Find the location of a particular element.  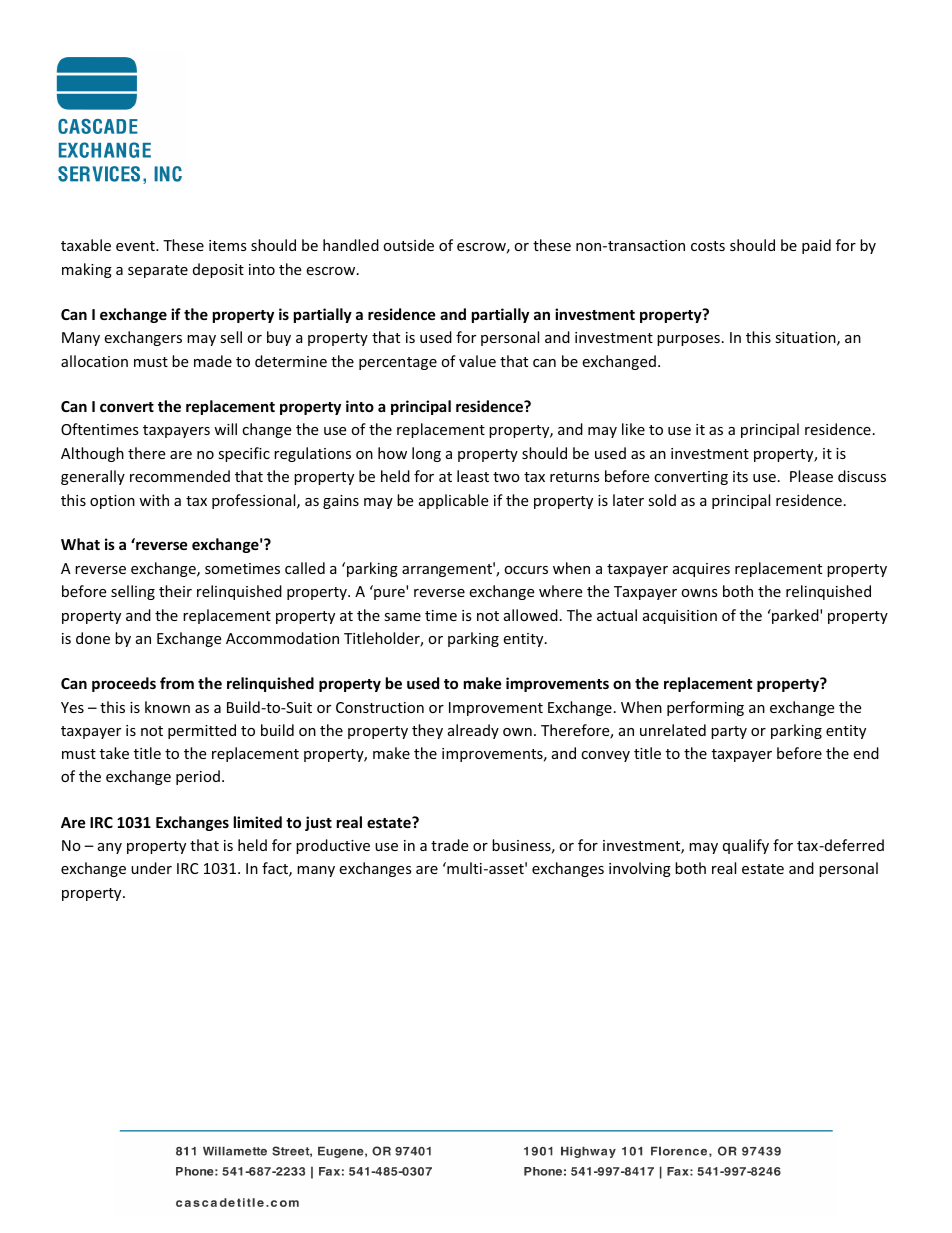

under is located at coordinates (151, 868).
